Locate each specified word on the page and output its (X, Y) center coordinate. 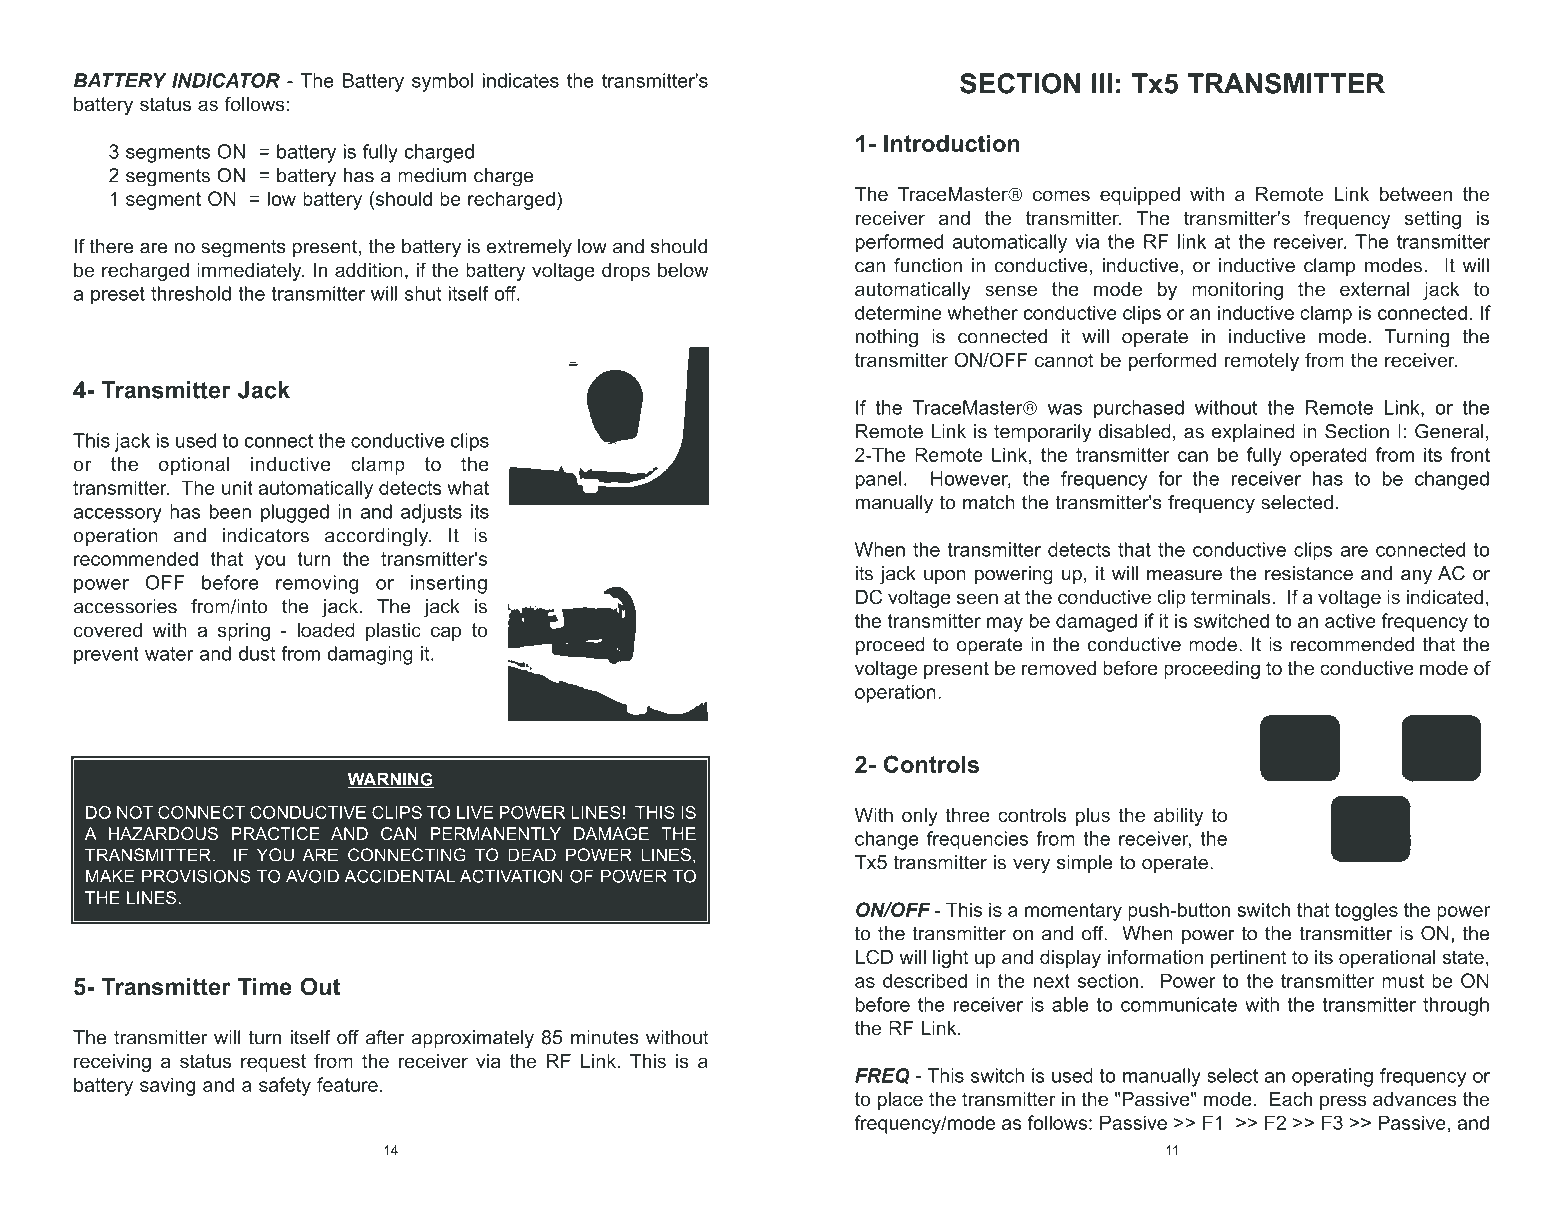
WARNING (391, 780)
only (920, 817)
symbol (442, 82)
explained (1253, 433)
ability (1178, 817)
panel (879, 480)
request (273, 1063)
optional (194, 466)
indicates (521, 80)
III (1102, 83)
